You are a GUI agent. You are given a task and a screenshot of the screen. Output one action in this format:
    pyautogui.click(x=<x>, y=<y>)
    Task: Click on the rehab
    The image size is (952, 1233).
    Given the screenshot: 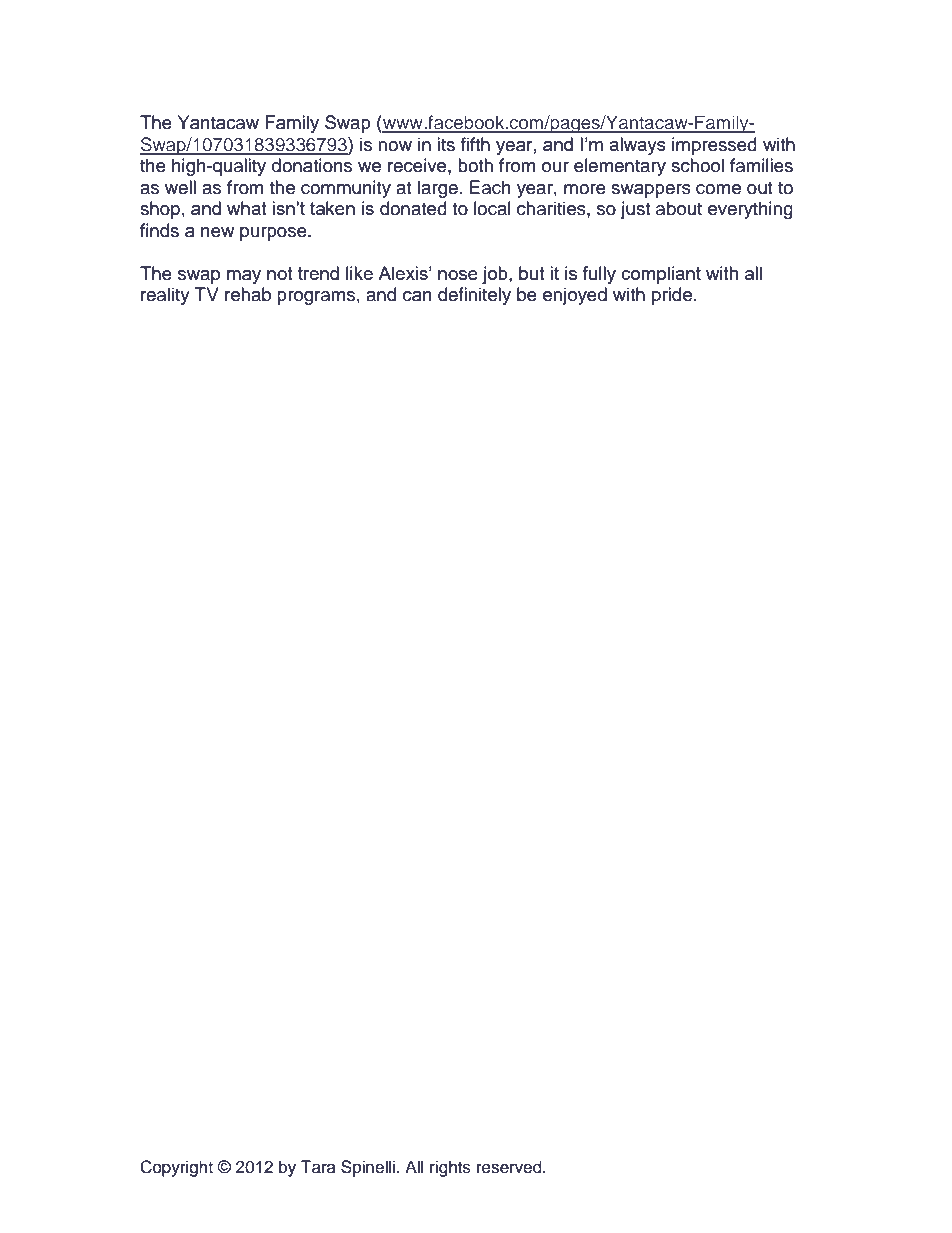 What is the action you would take?
    pyautogui.click(x=248, y=294)
